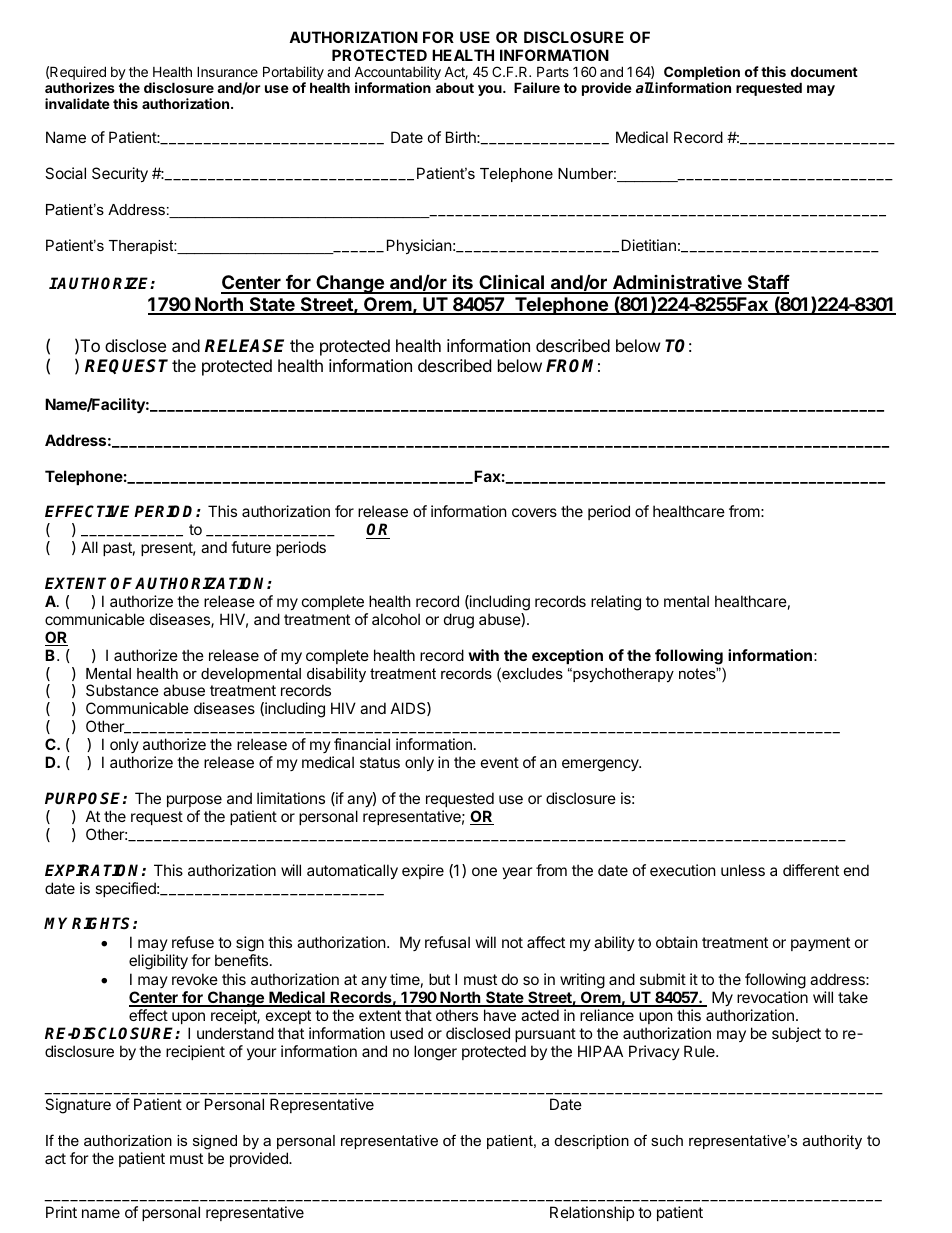  I want to click on Insurance, so click(227, 71).
